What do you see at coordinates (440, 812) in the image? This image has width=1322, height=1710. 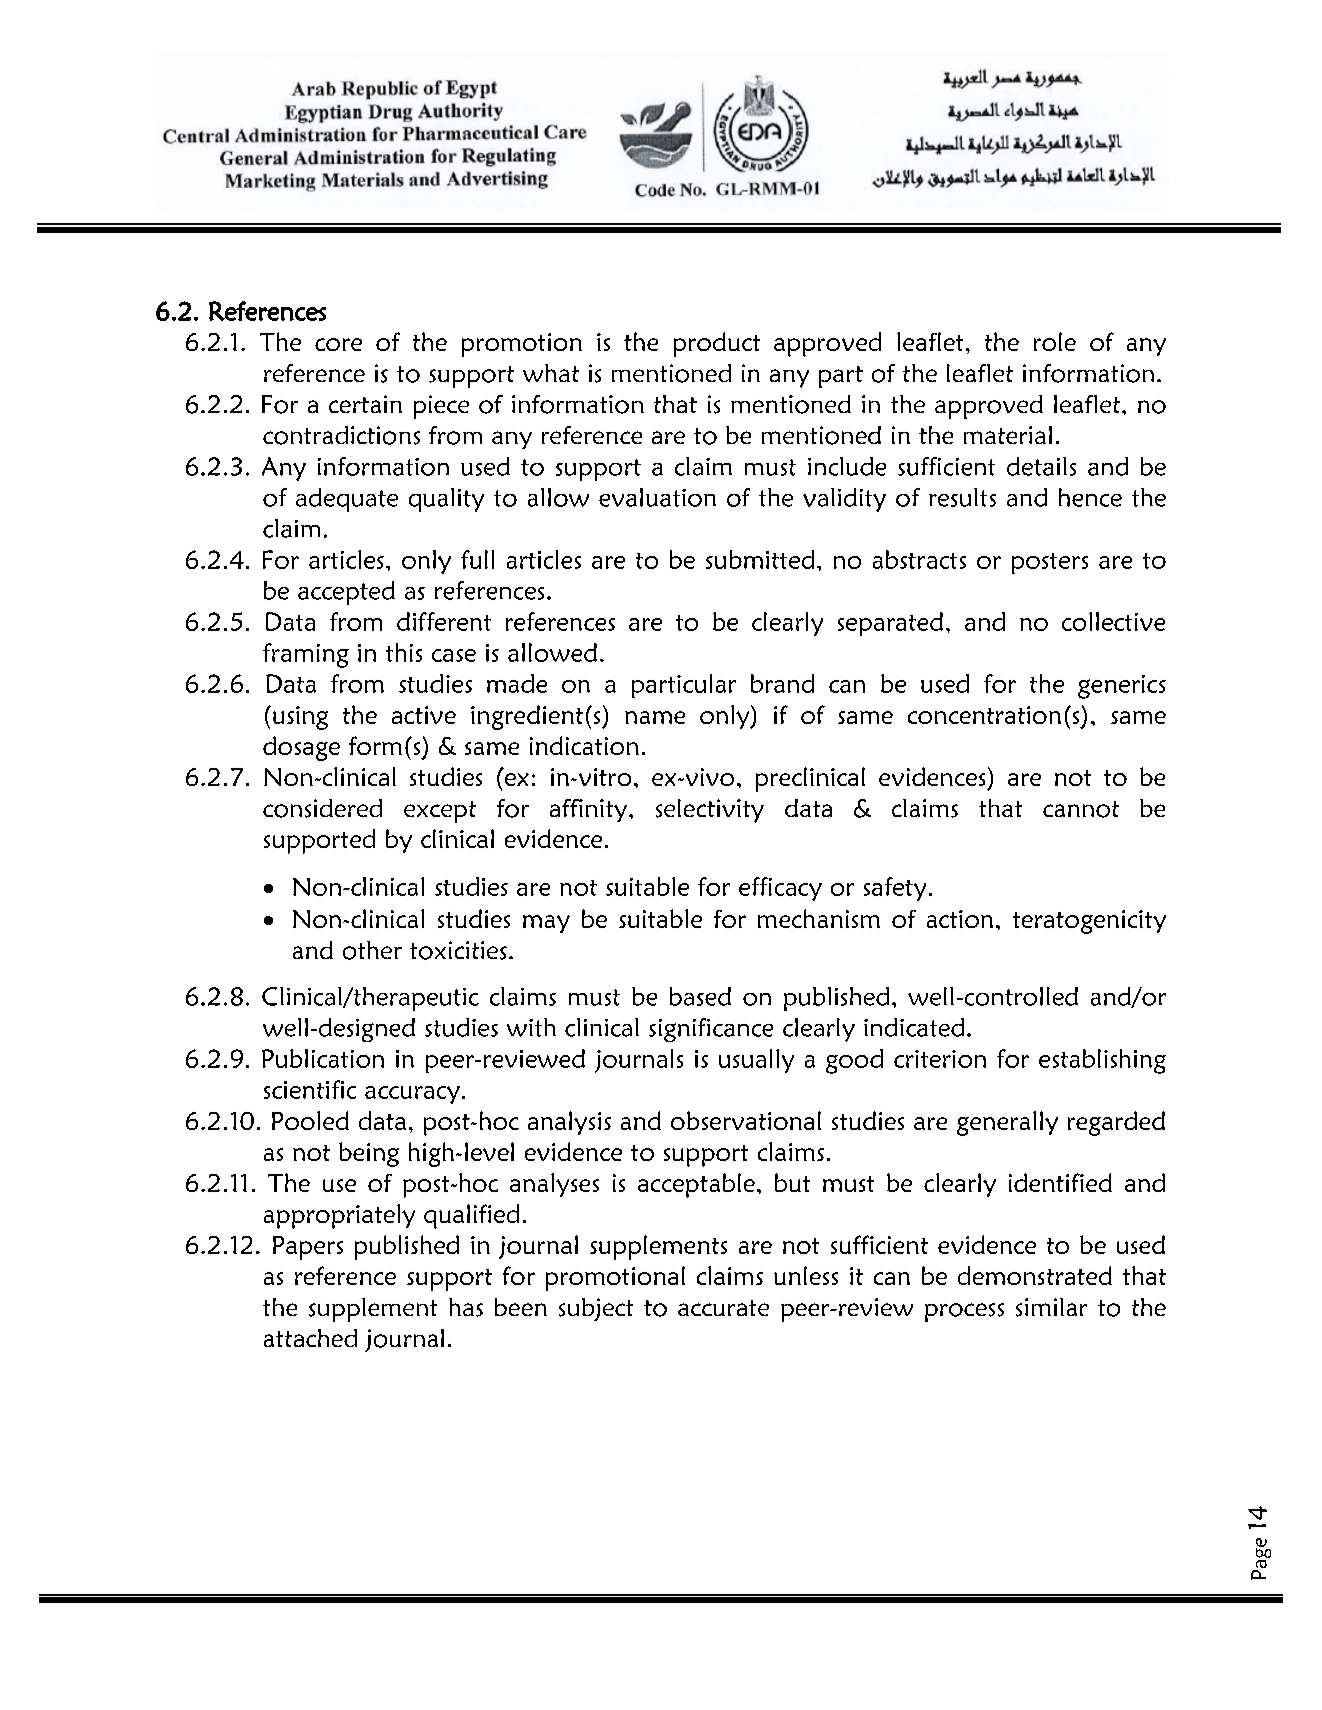 I see `except` at bounding box center [440, 812].
